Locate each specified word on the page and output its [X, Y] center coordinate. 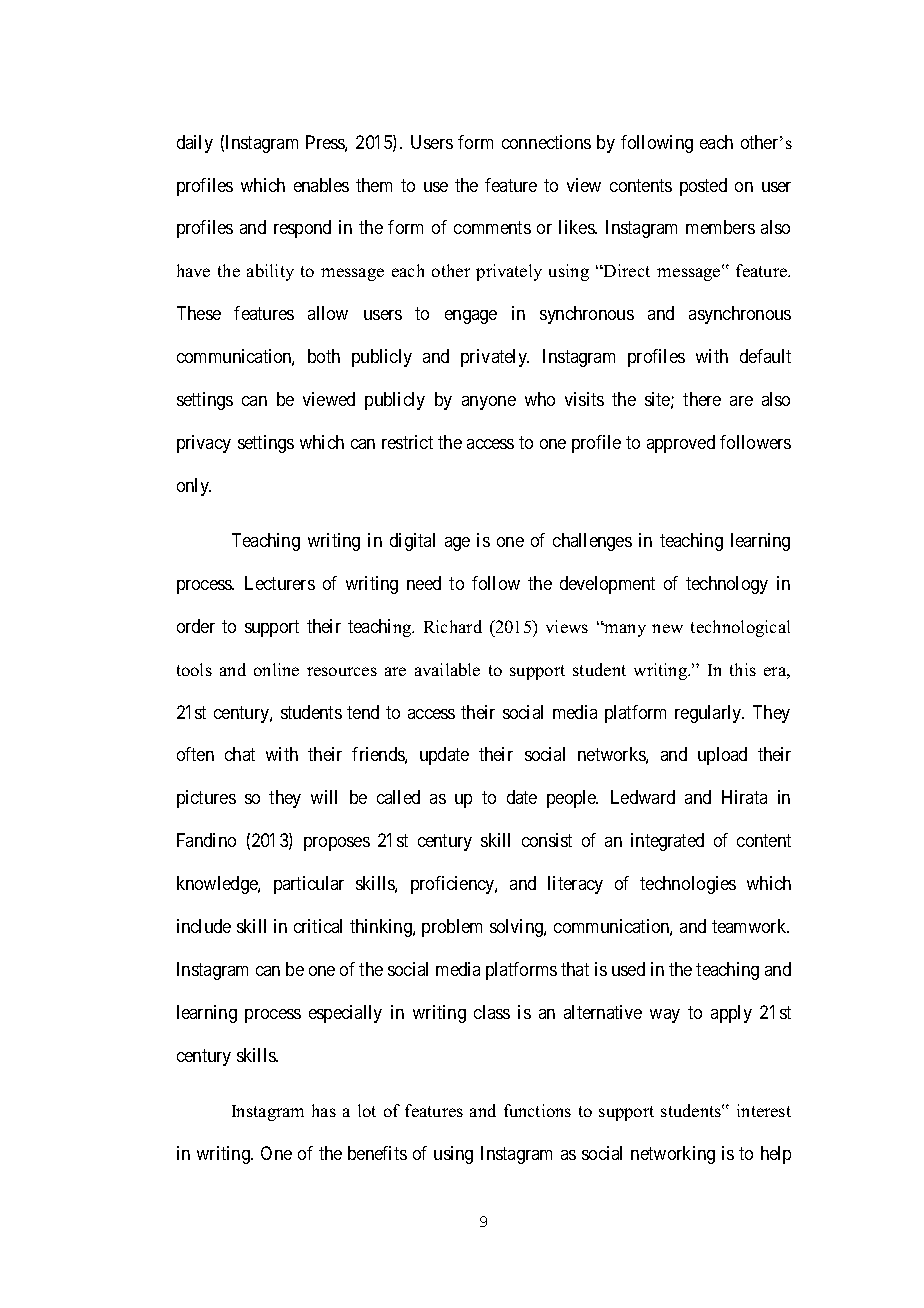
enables [321, 185]
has [324, 1110]
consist [547, 840]
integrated [667, 842]
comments [492, 228]
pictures [206, 799]
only [194, 487]
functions [537, 1110]
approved [681, 444]
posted [703, 187]
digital [412, 542]
